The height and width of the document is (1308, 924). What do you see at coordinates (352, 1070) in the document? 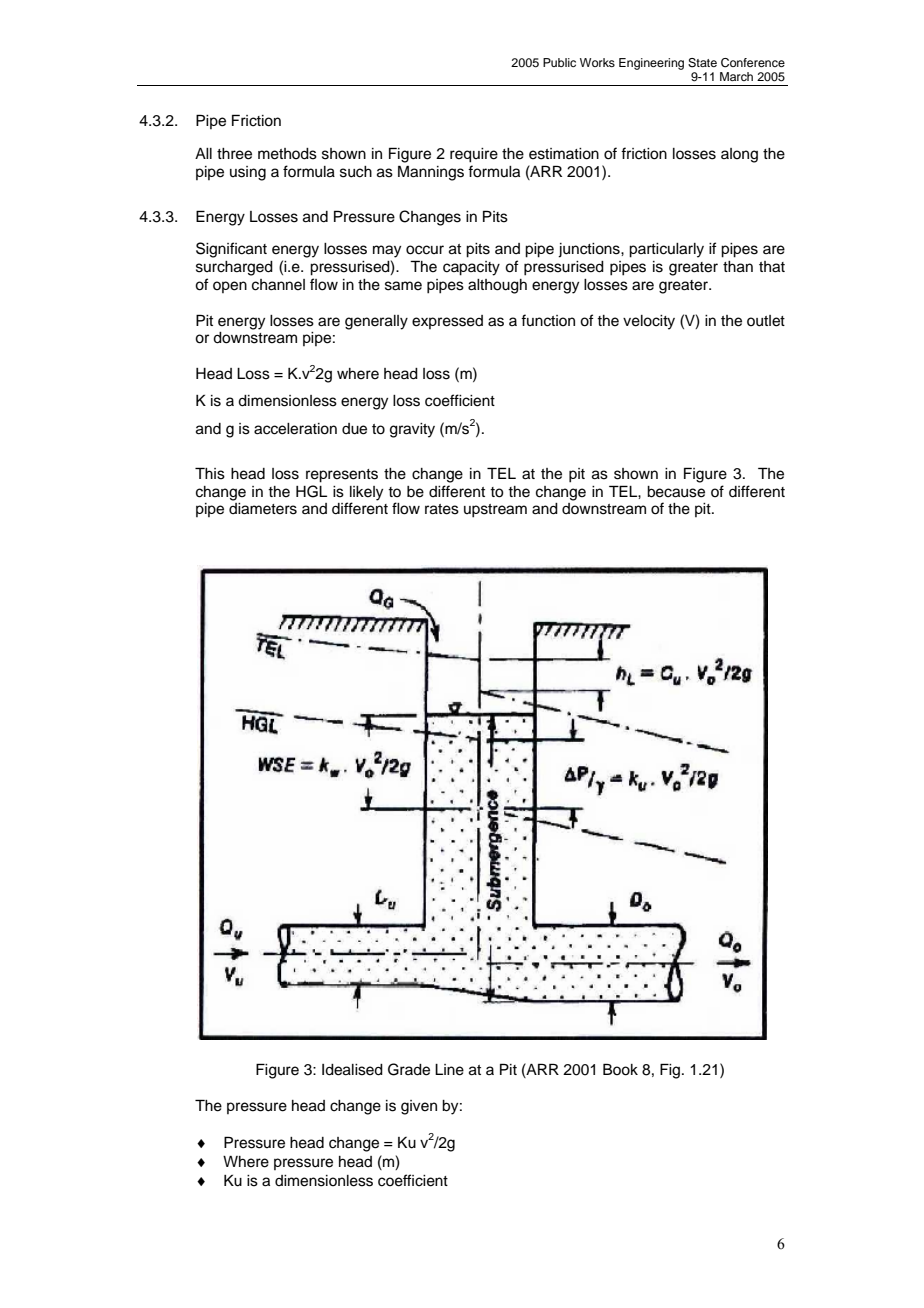
I see `Idealised` at bounding box center [352, 1070].
